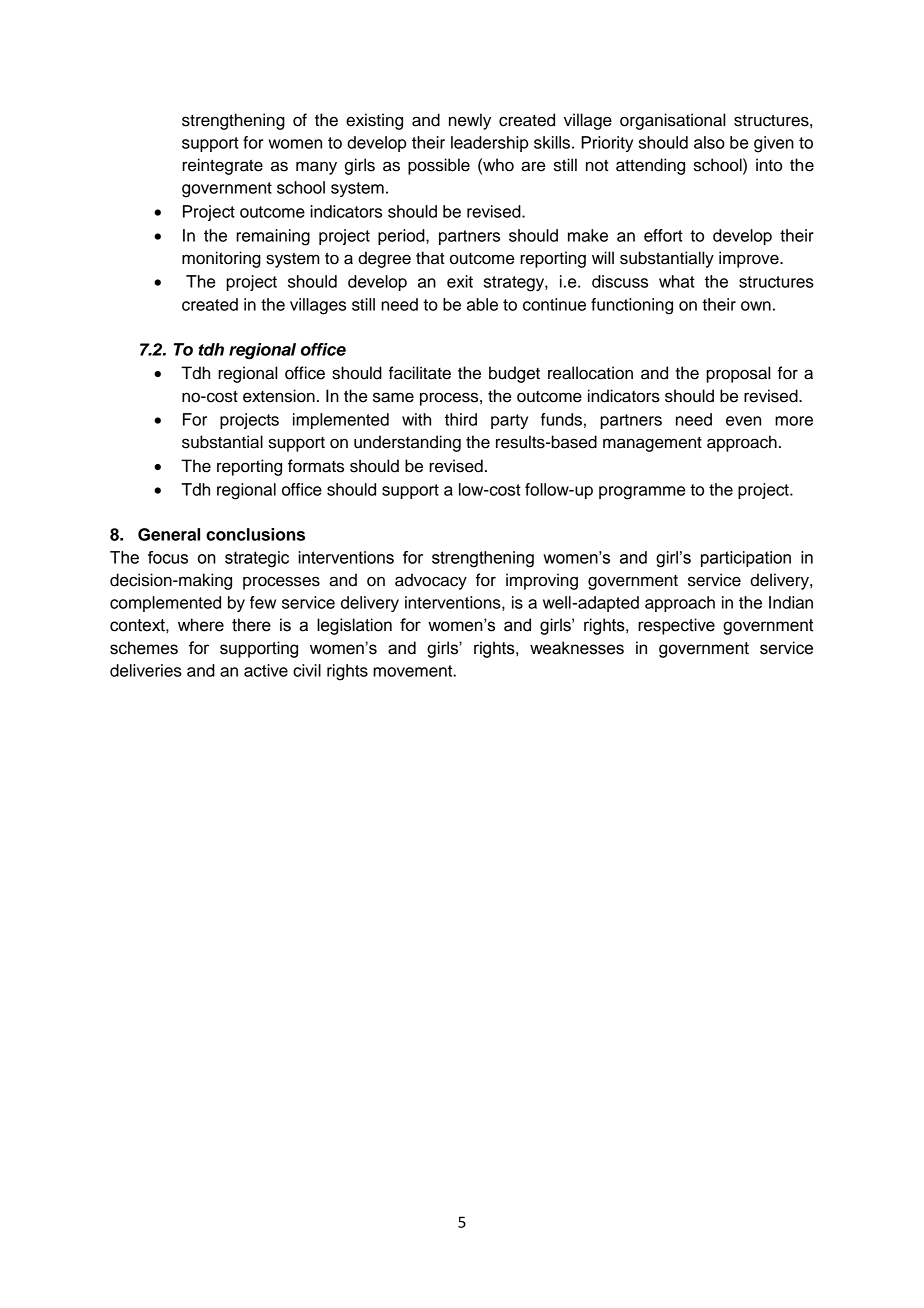  What do you see at coordinates (709, 142) in the screenshot?
I see `also` at bounding box center [709, 142].
